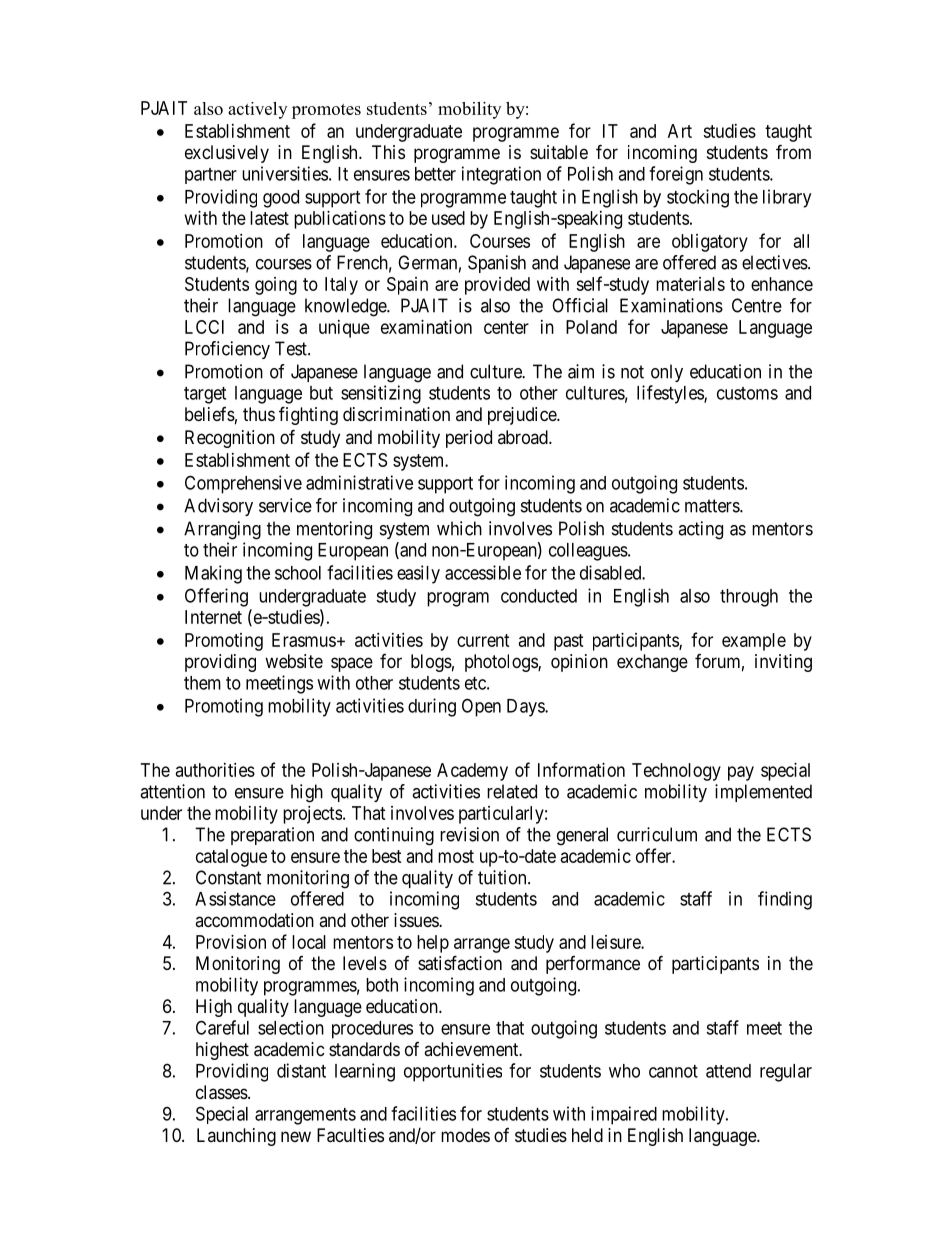 The width and height of the image is (952, 1233). Describe the element at coordinates (227, 154) in the image. I see `exclusively` at that location.
